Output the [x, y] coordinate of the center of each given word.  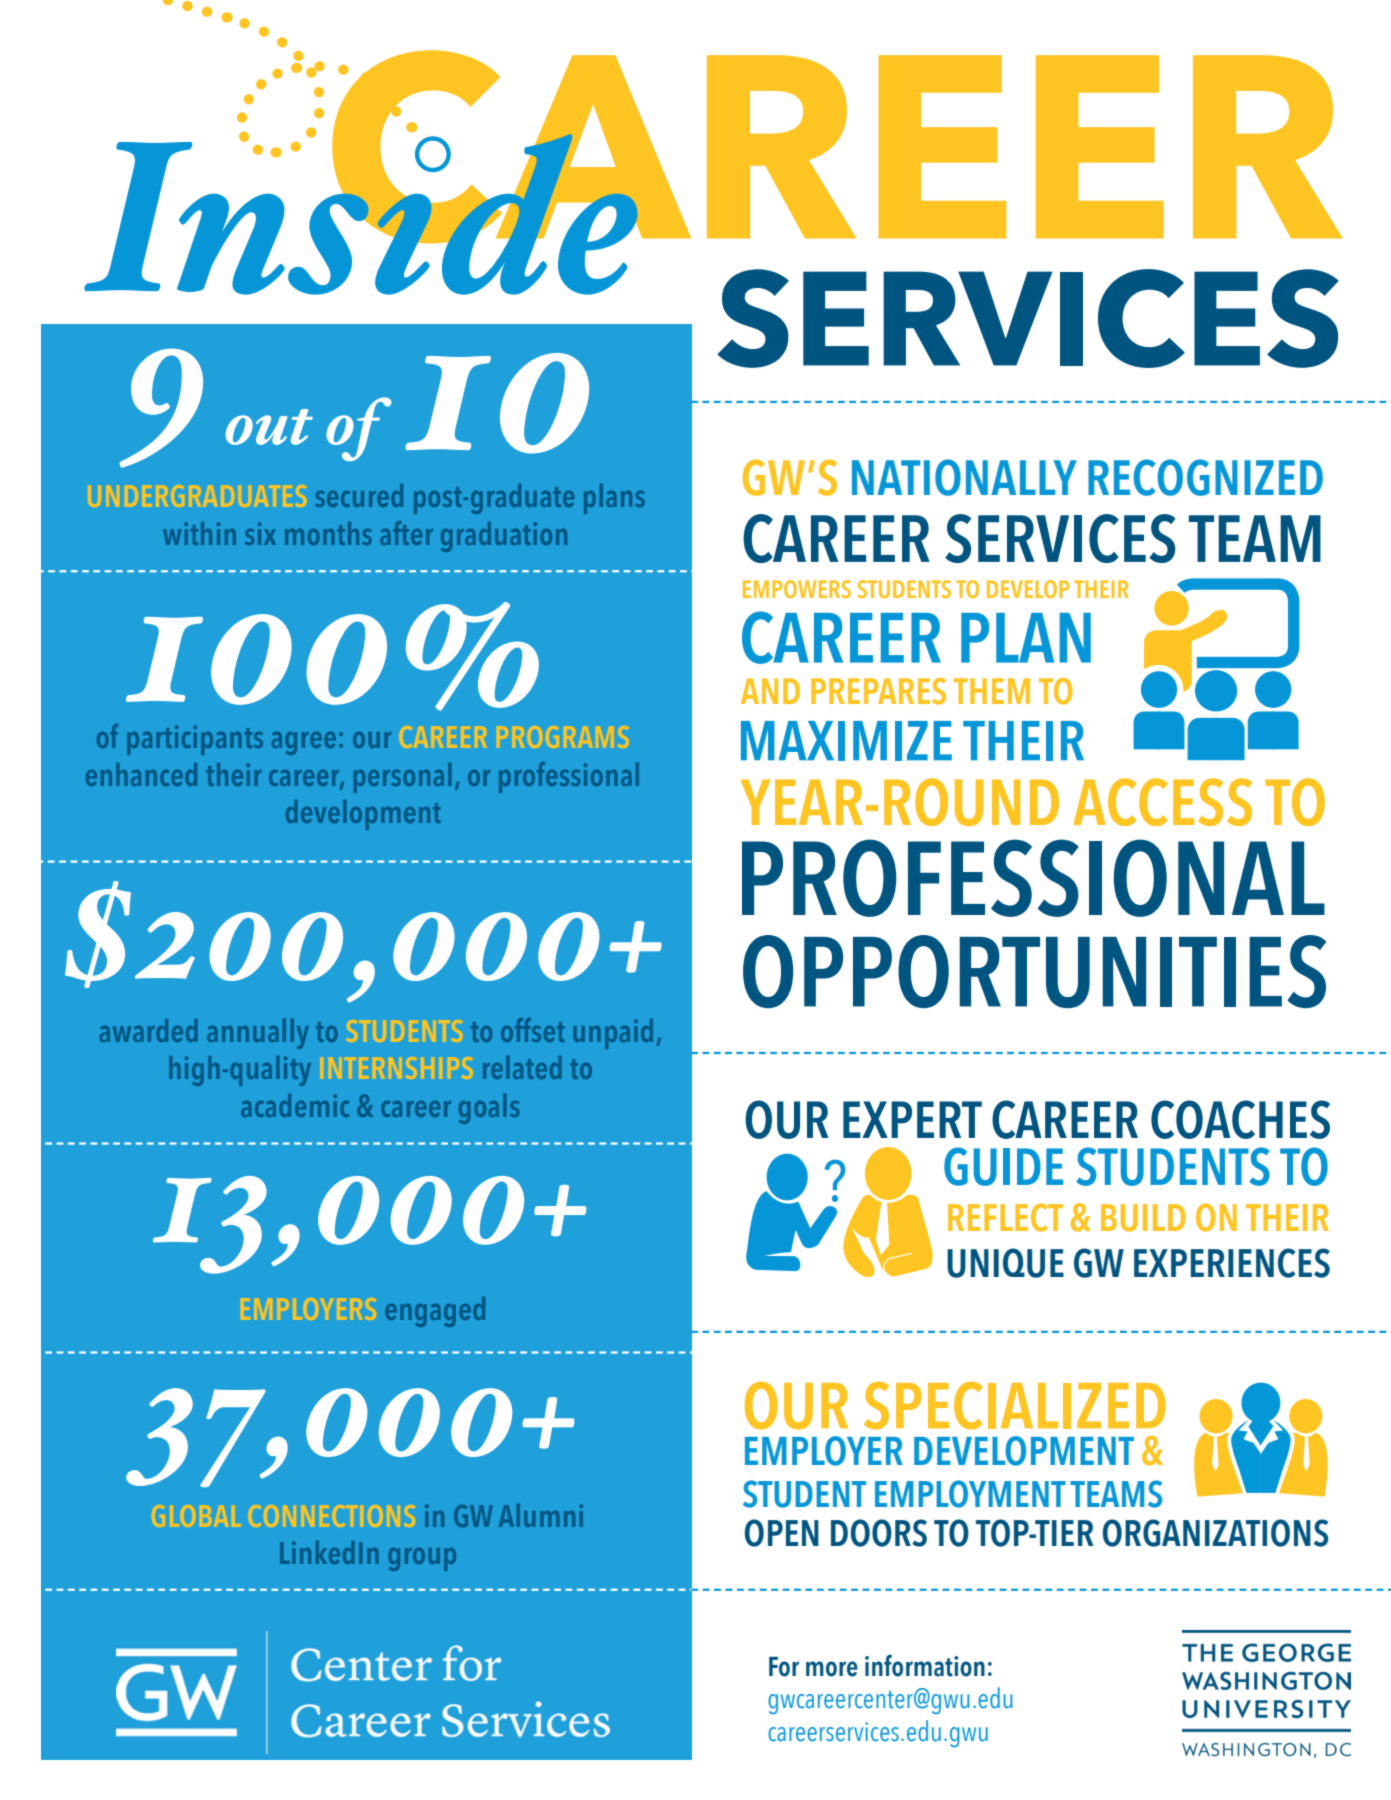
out [269, 427]
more [832, 1669]
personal [402, 778]
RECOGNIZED [1205, 477]
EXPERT [912, 1119]
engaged [435, 1312]
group [422, 1559]
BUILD [1143, 1218]
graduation [504, 537]
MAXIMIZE [846, 741]
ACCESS [1162, 802]
